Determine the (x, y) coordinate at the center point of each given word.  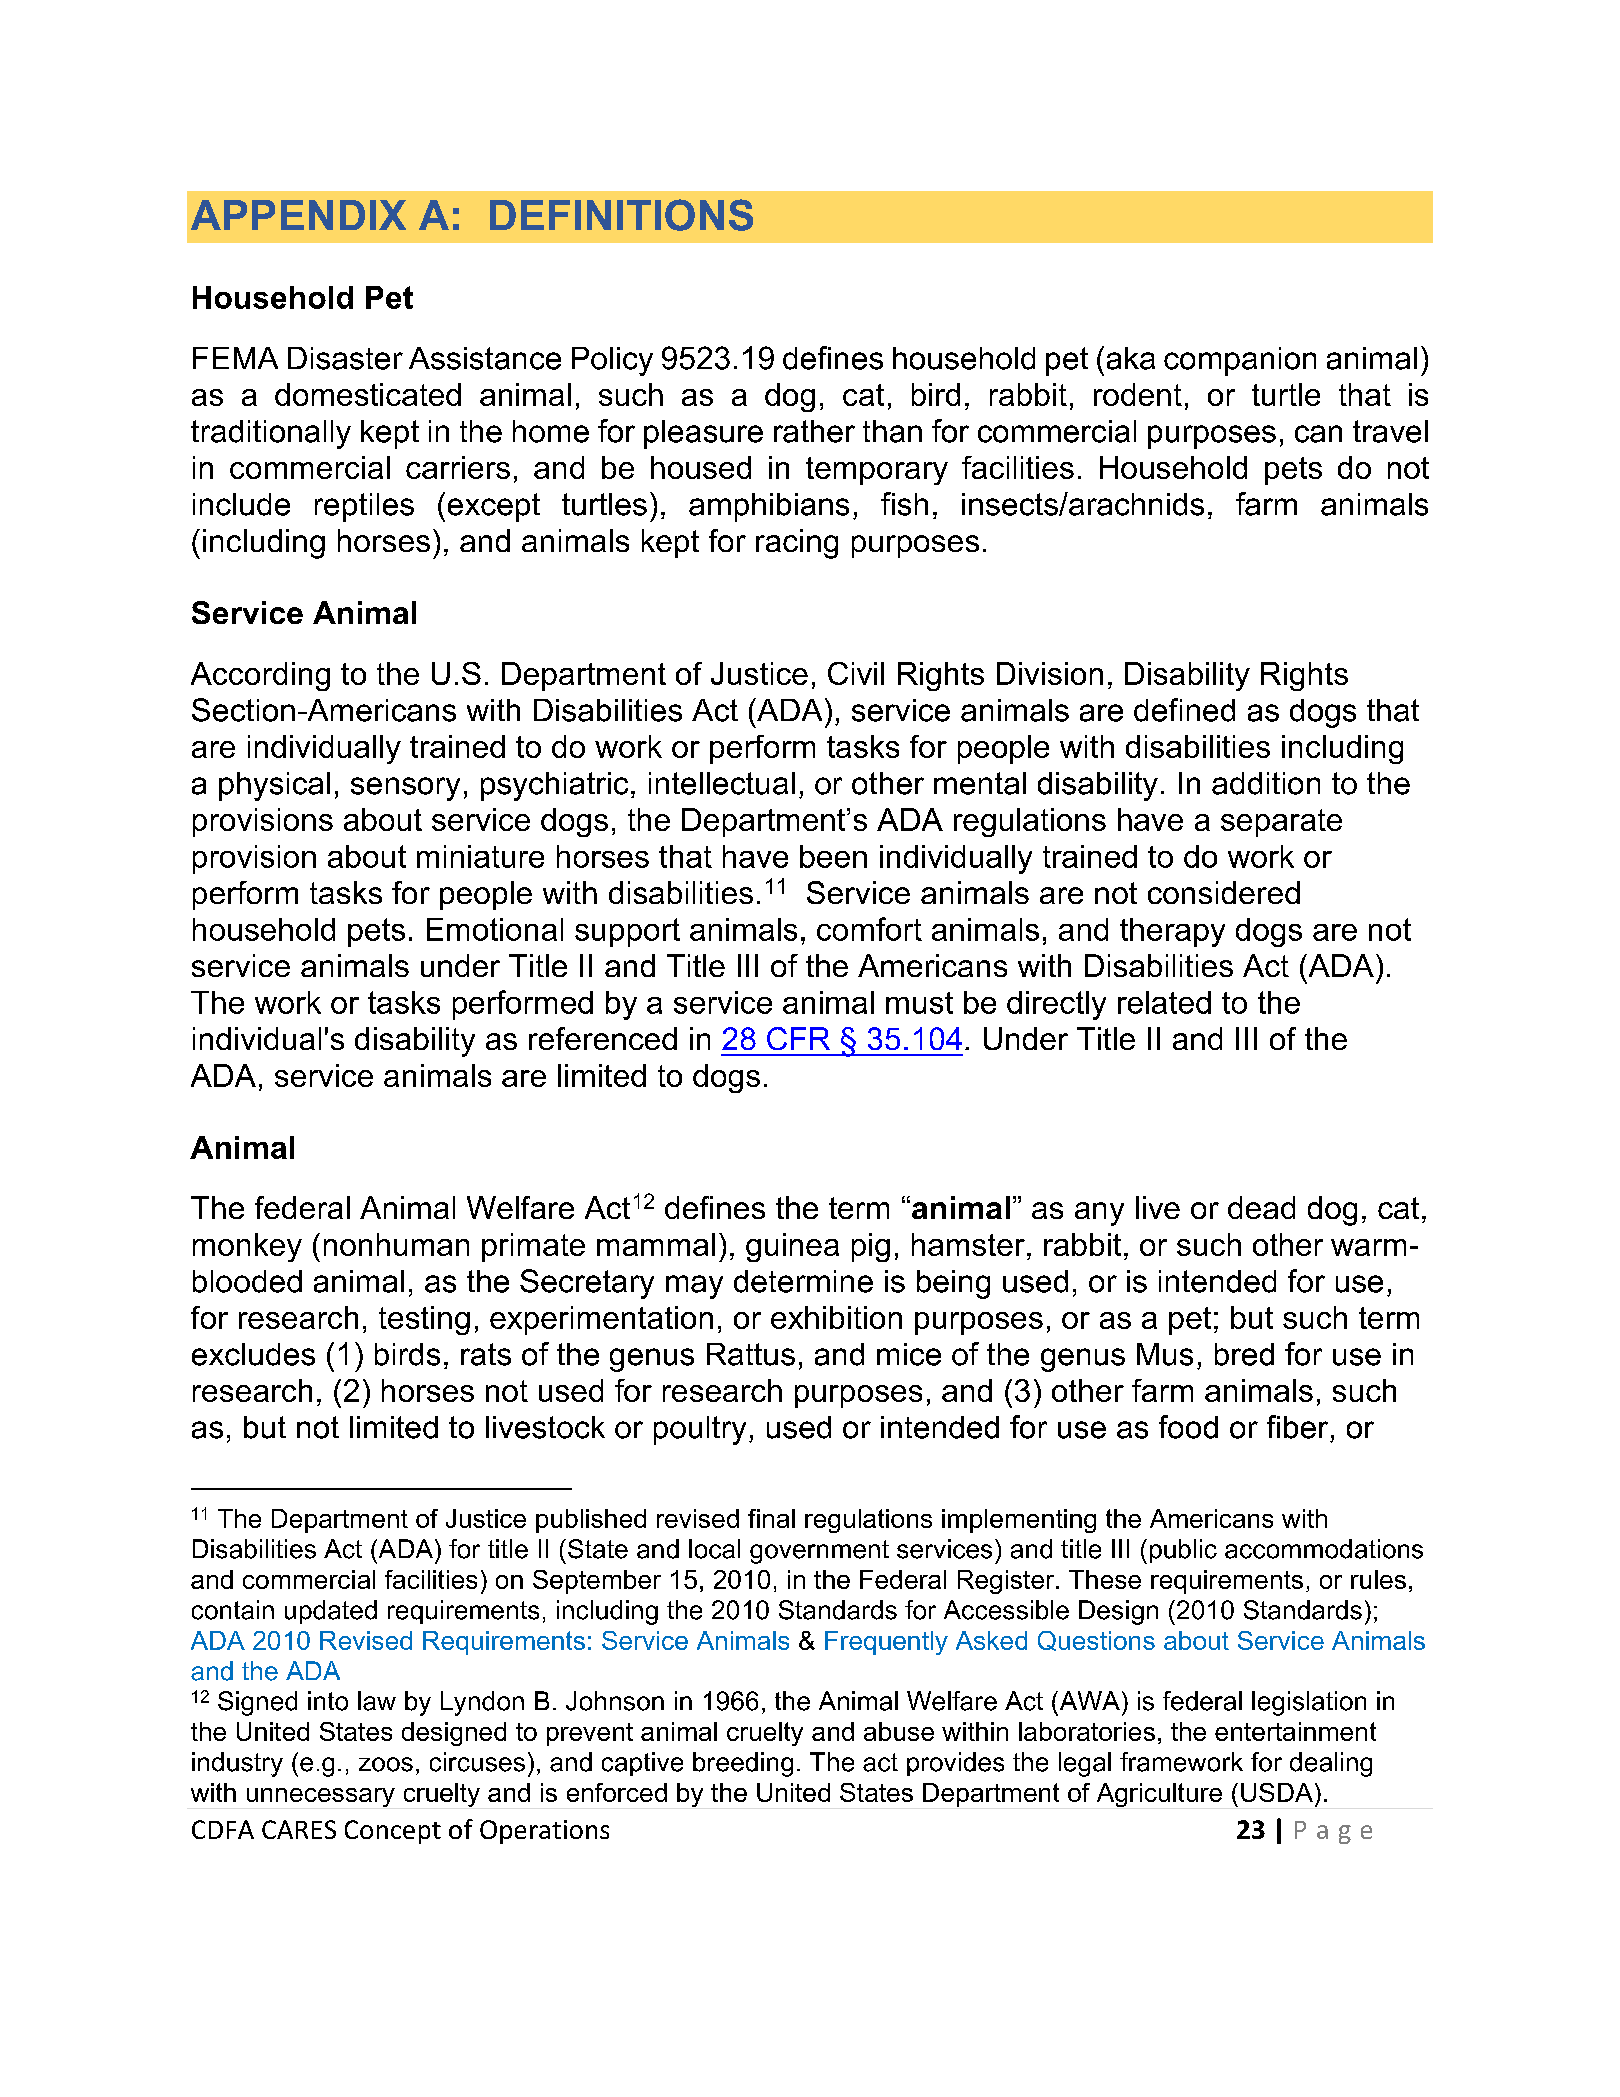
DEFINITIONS (621, 215)
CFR (798, 1038)
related (1164, 1002)
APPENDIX (298, 215)
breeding (743, 1764)
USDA (1277, 1792)
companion (1240, 361)
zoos (386, 1764)
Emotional (495, 929)
